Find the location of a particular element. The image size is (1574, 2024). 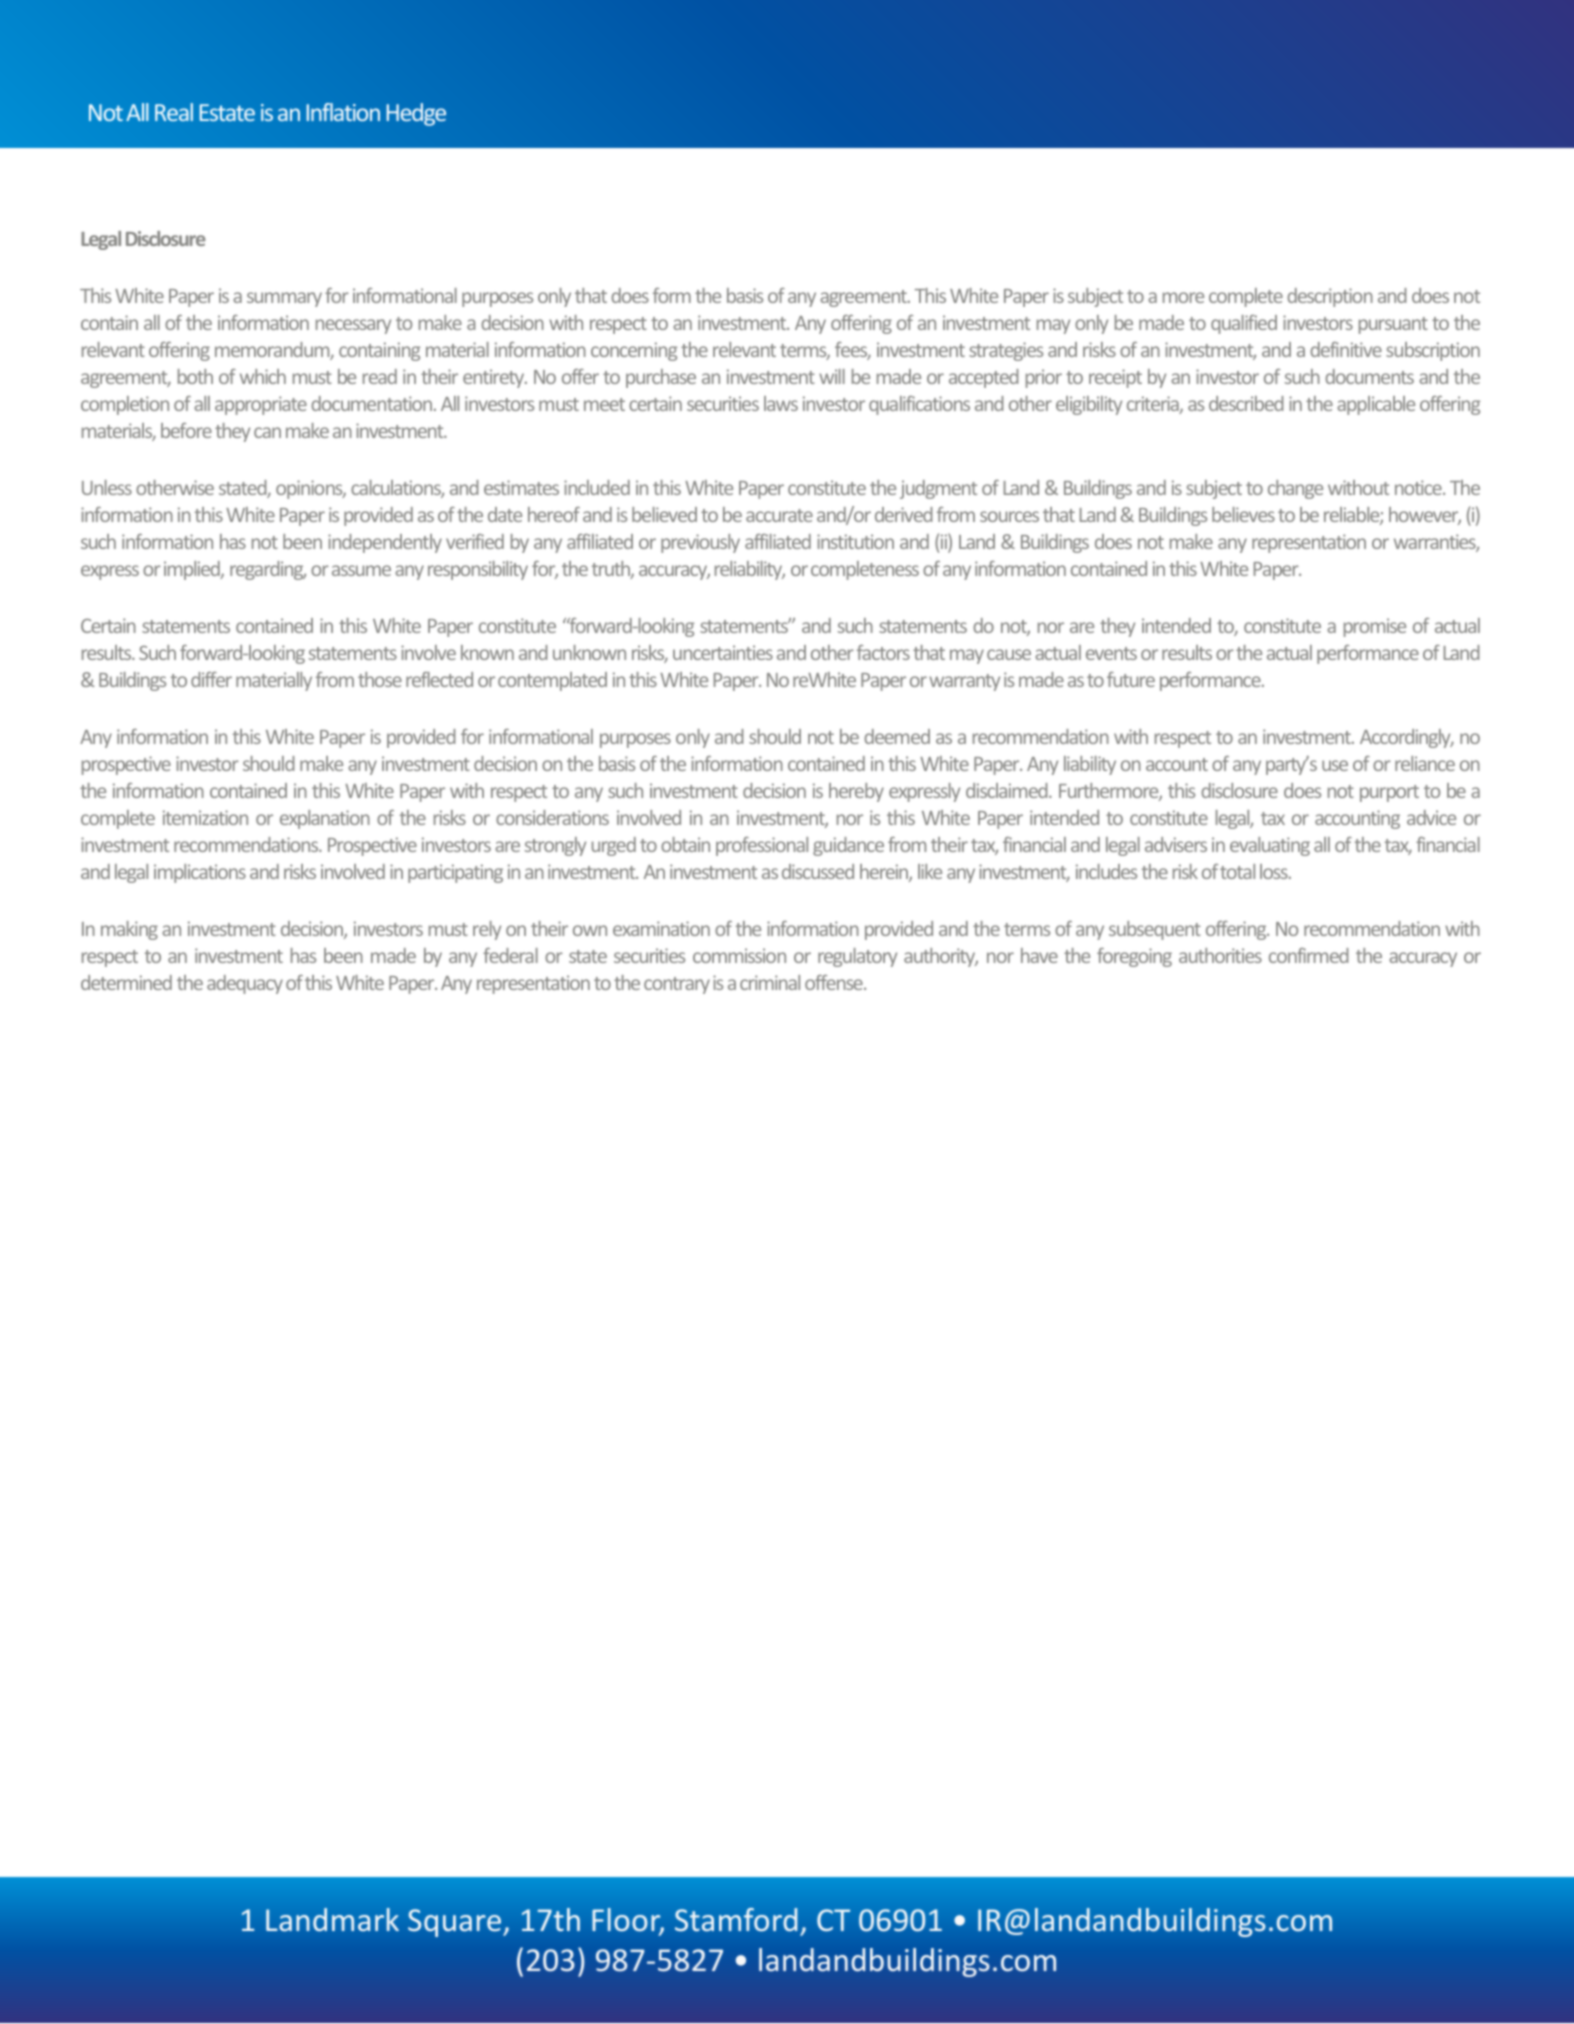

Inflation is located at coordinates (343, 112).
